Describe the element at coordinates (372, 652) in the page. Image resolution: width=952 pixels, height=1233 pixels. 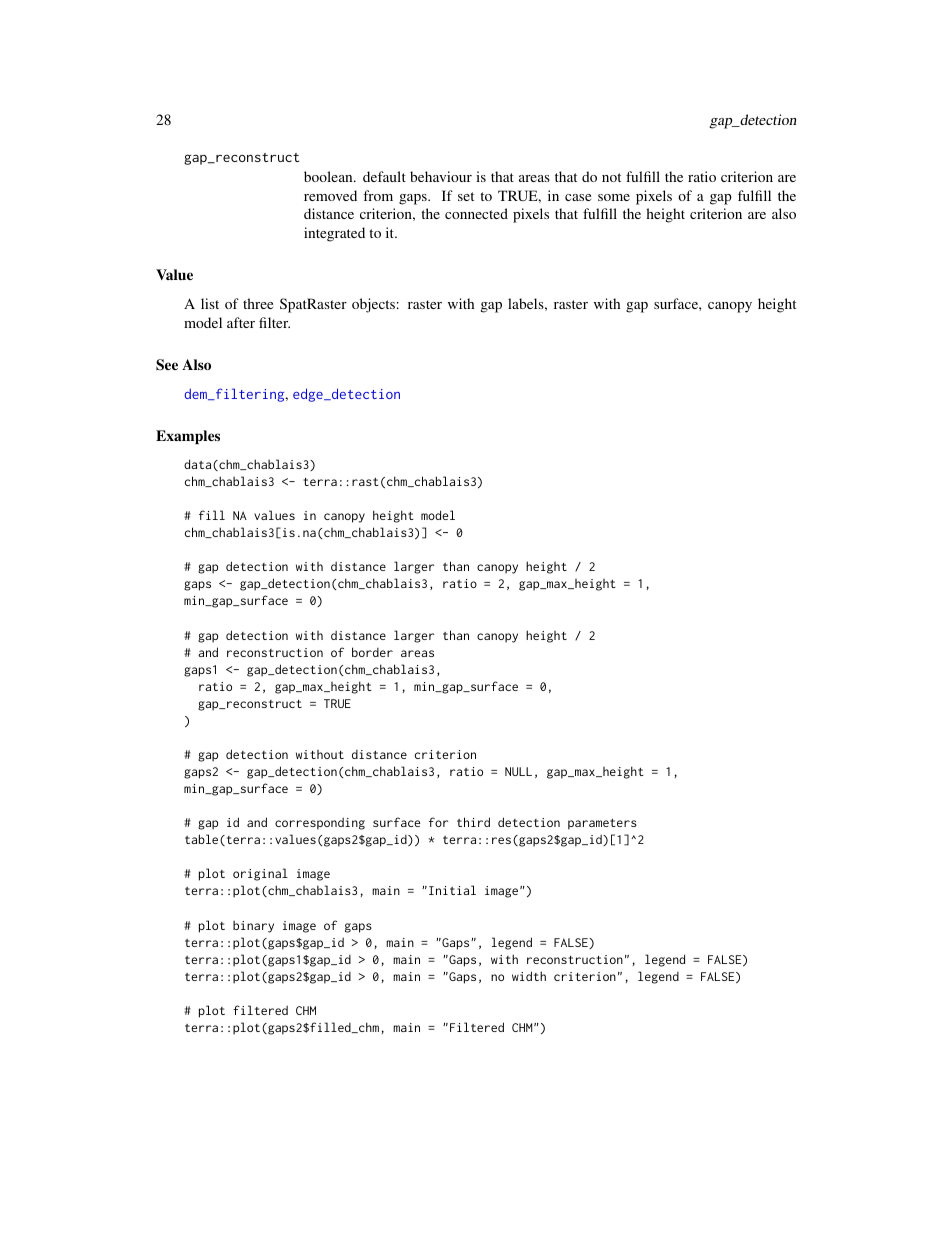
I see `border` at that location.
